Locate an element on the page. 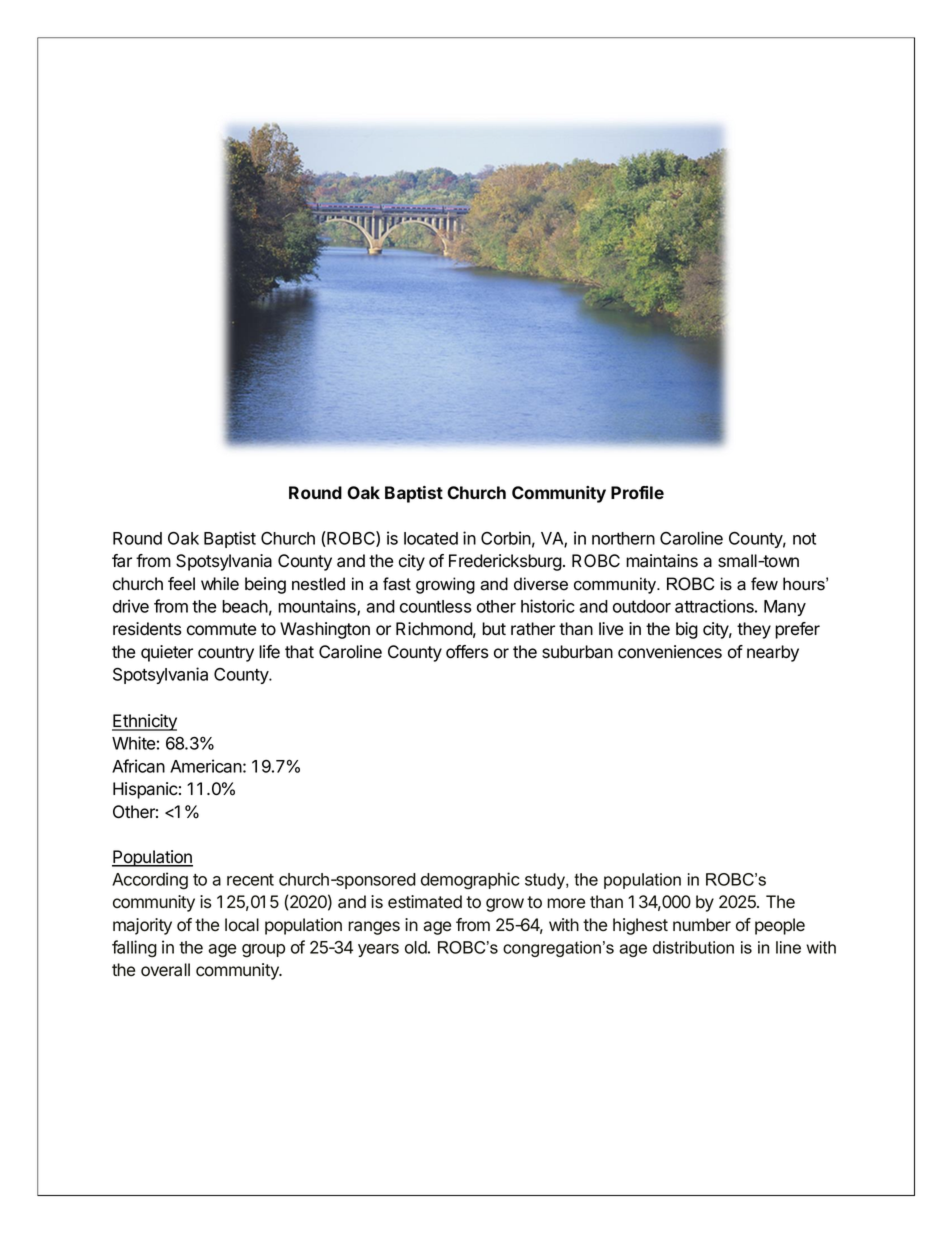 This page has width=952, height=1233. study is located at coordinates (546, 881).
